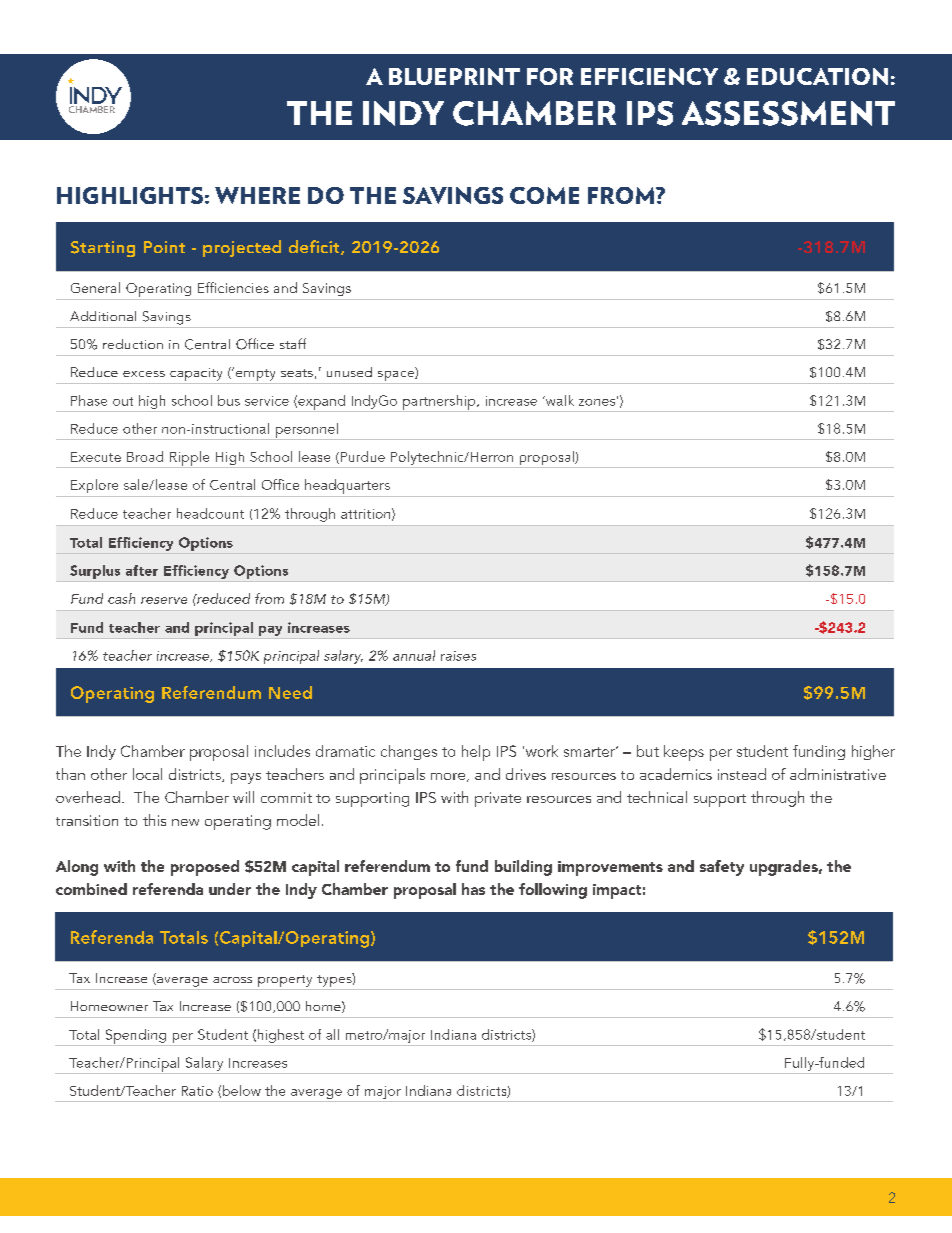  Describe the element at coordinates (498, 799) in the screenshot. I see `private` at that location.
